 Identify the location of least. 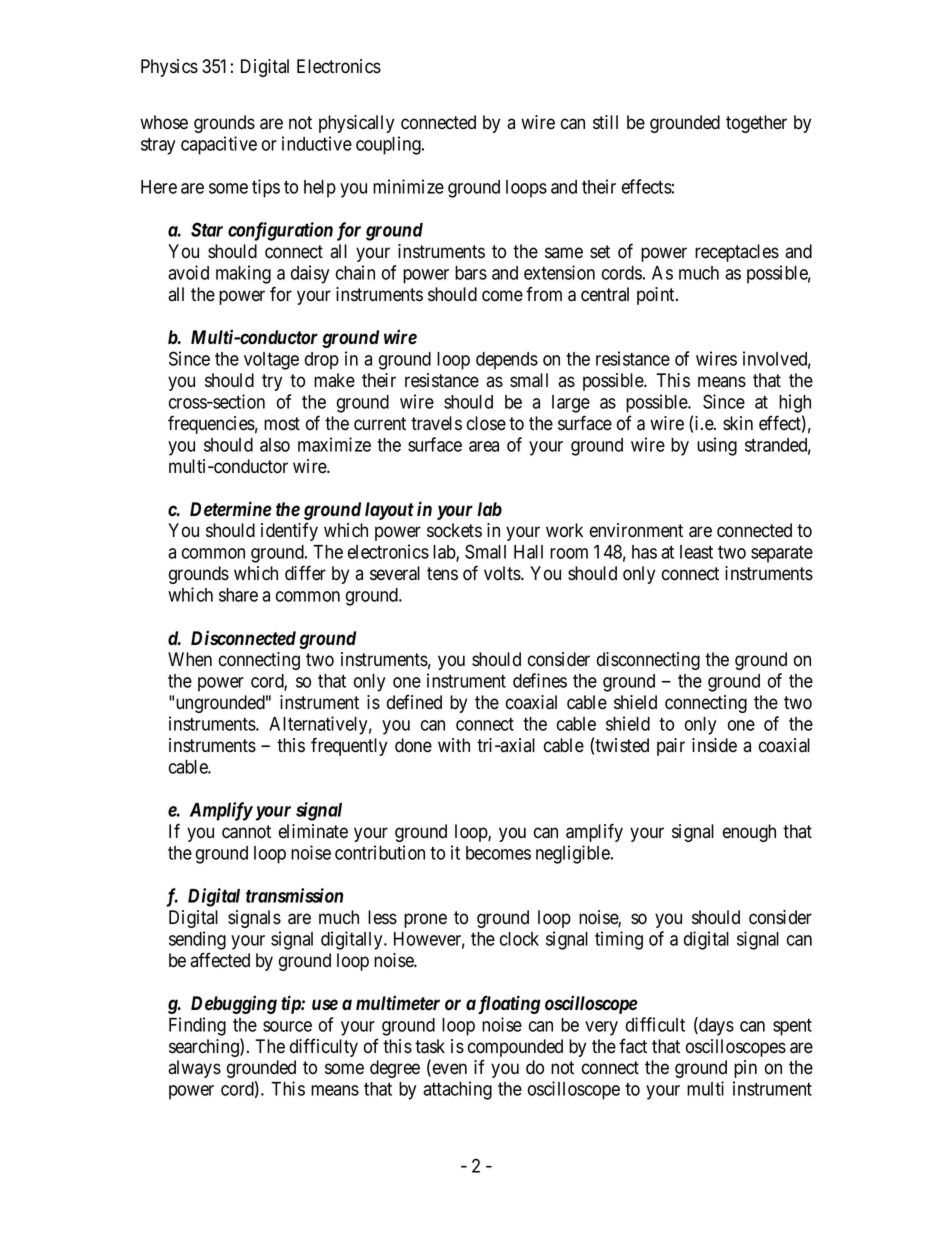
(696, 552).
